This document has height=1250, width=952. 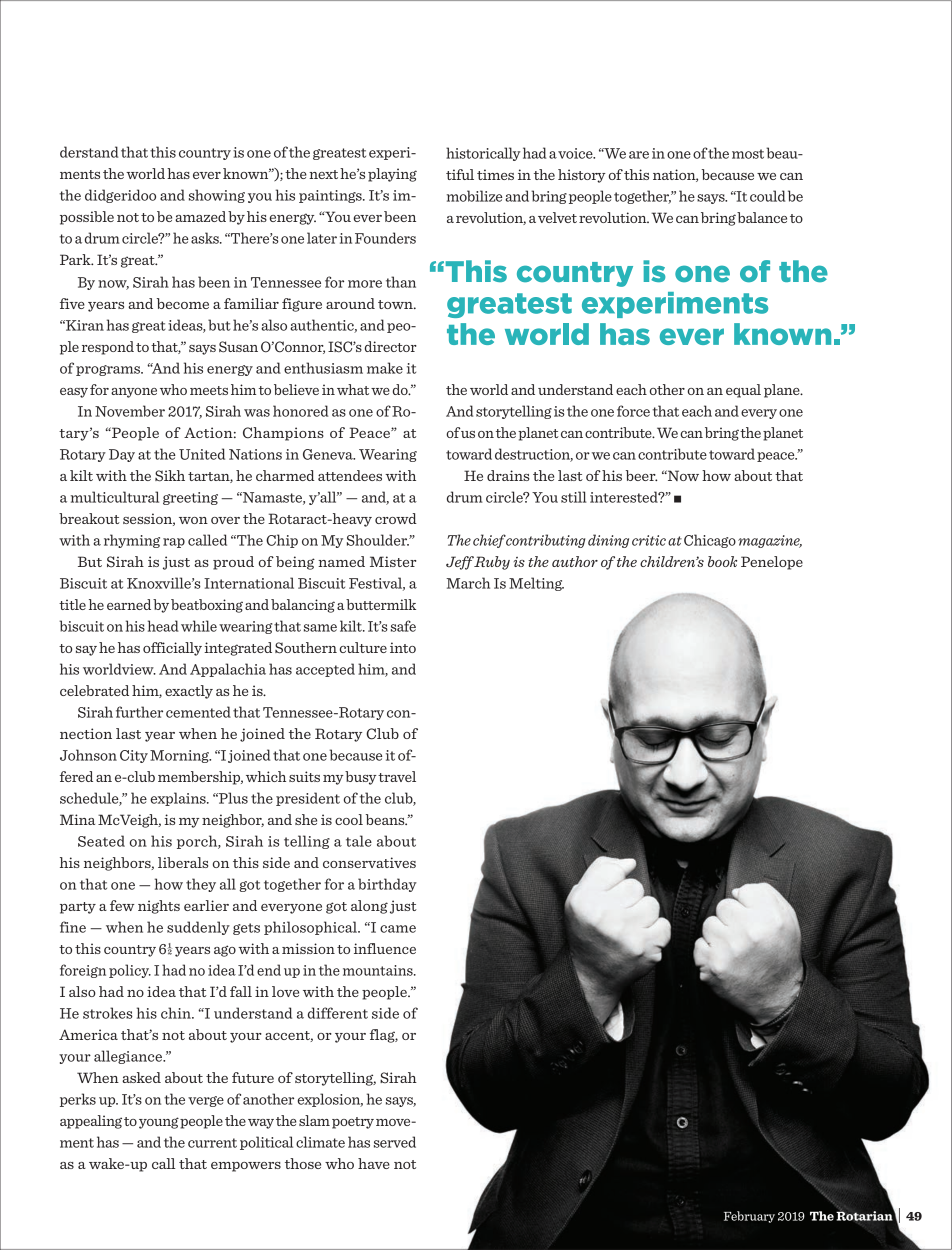 What do you see at coordinates (183, 862) in the document?
I see `liberals` at bounding box center [183, 862].
